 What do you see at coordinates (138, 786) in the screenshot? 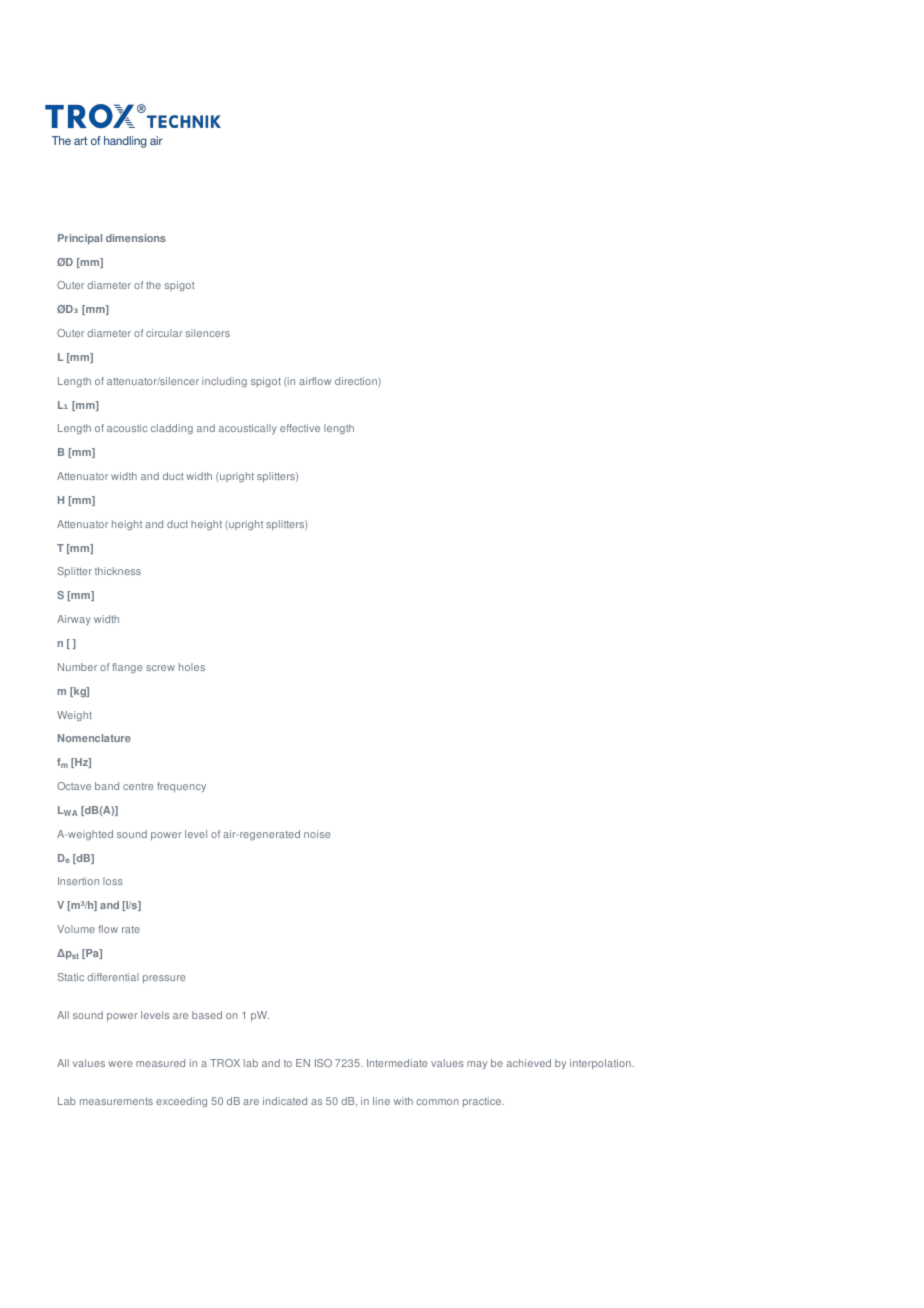
I see `centre` at bounding box center [138, 786].
